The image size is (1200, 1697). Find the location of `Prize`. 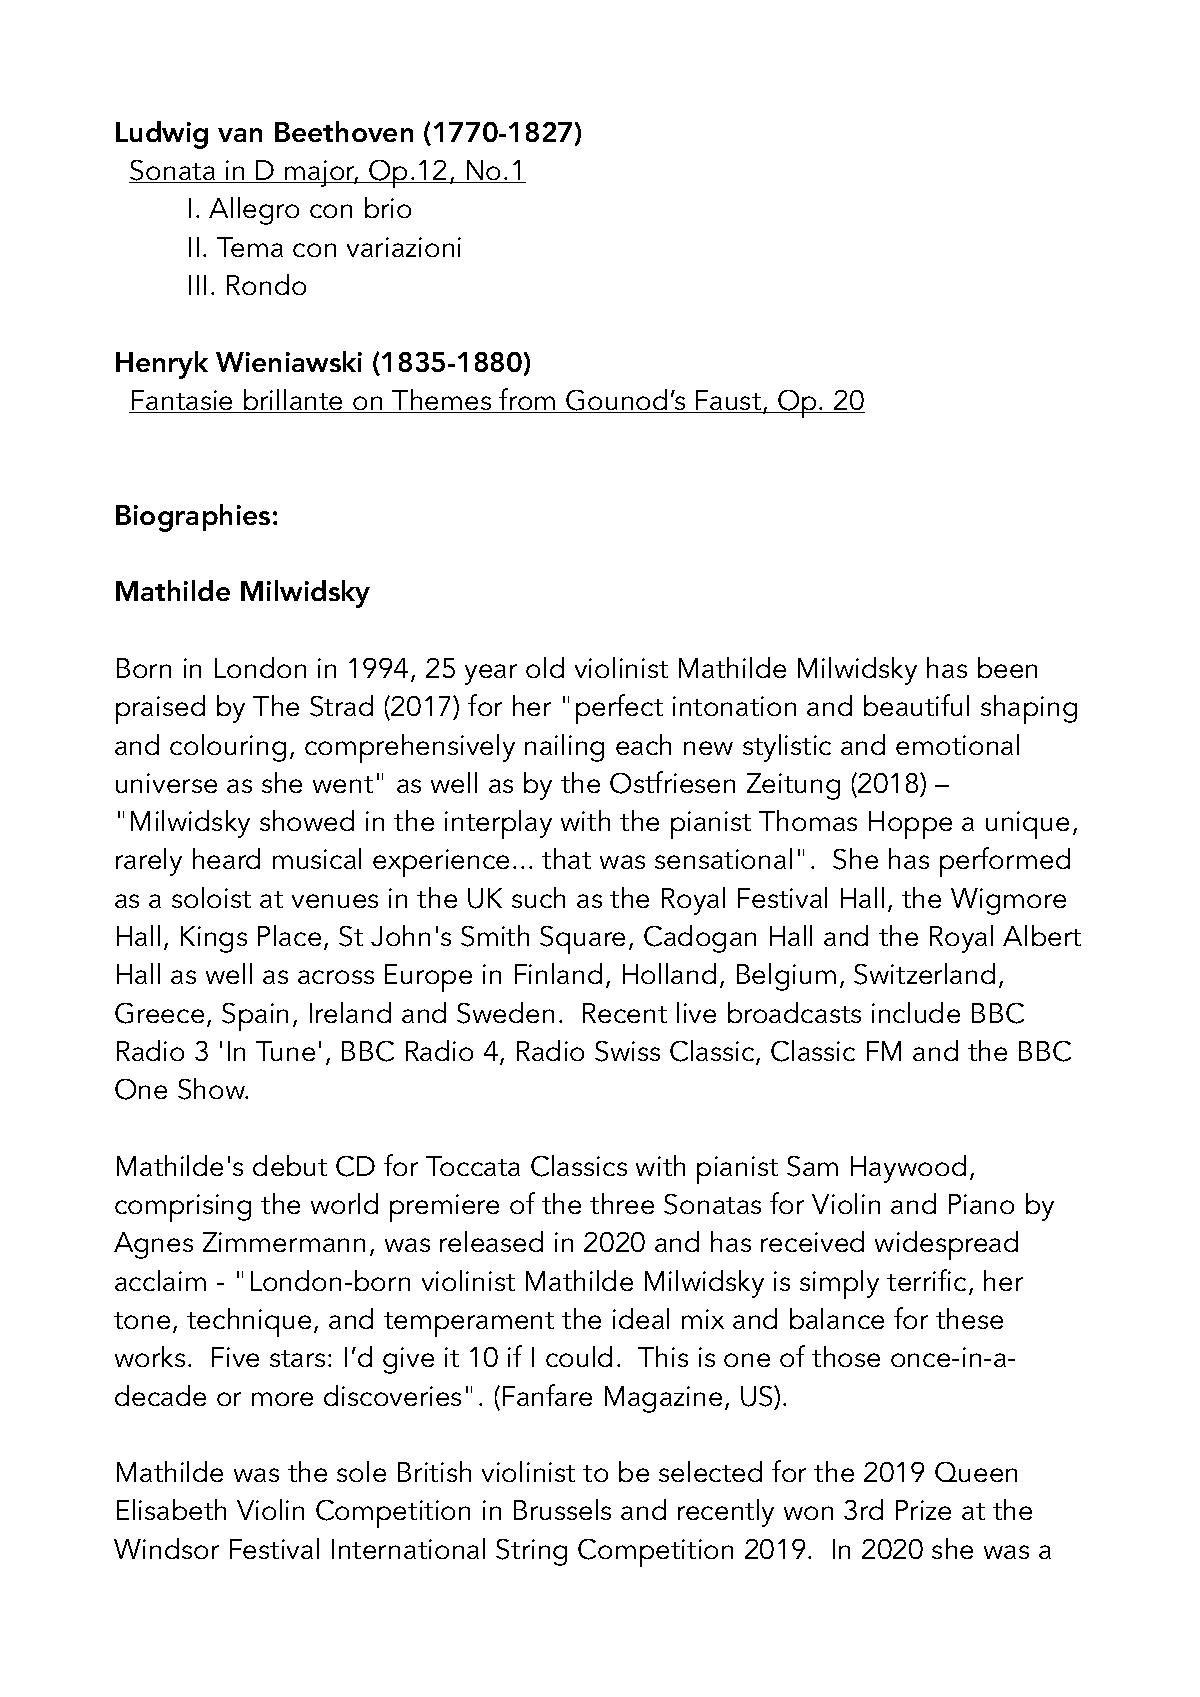

Prize is located at coordinates (923, 1510).
